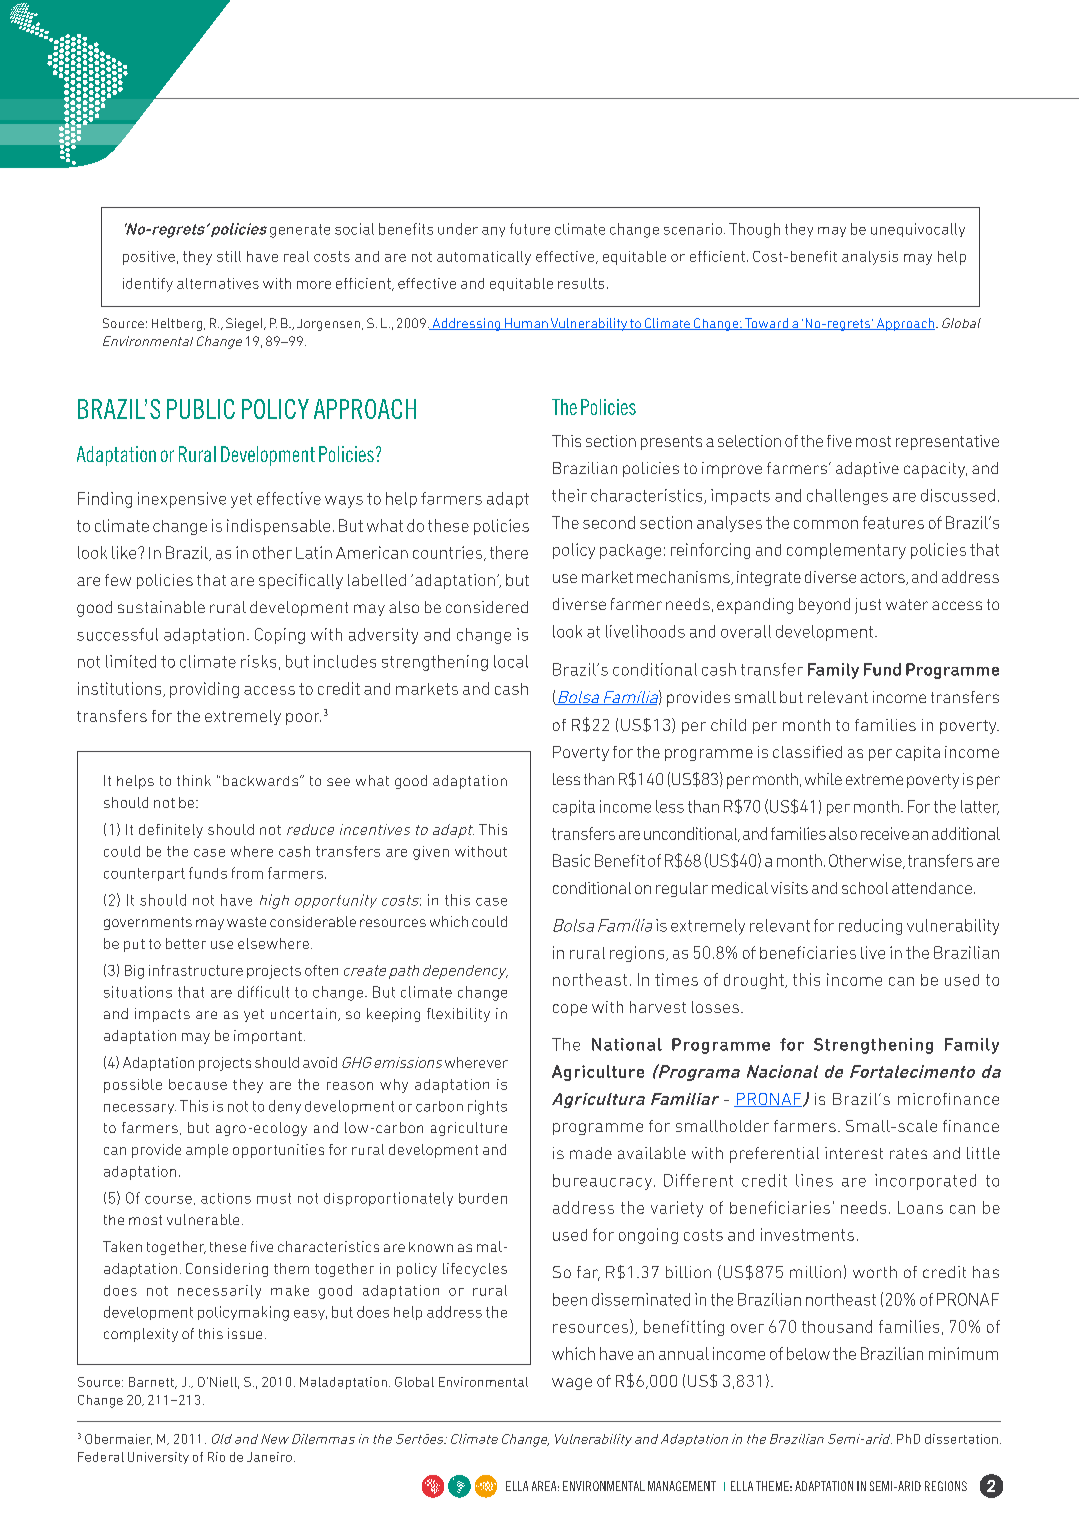 This image has width=1079, height=1526. What do you see at coordinates (581, 283) in the image?
I see `results` at bounding box center [581, 283].
